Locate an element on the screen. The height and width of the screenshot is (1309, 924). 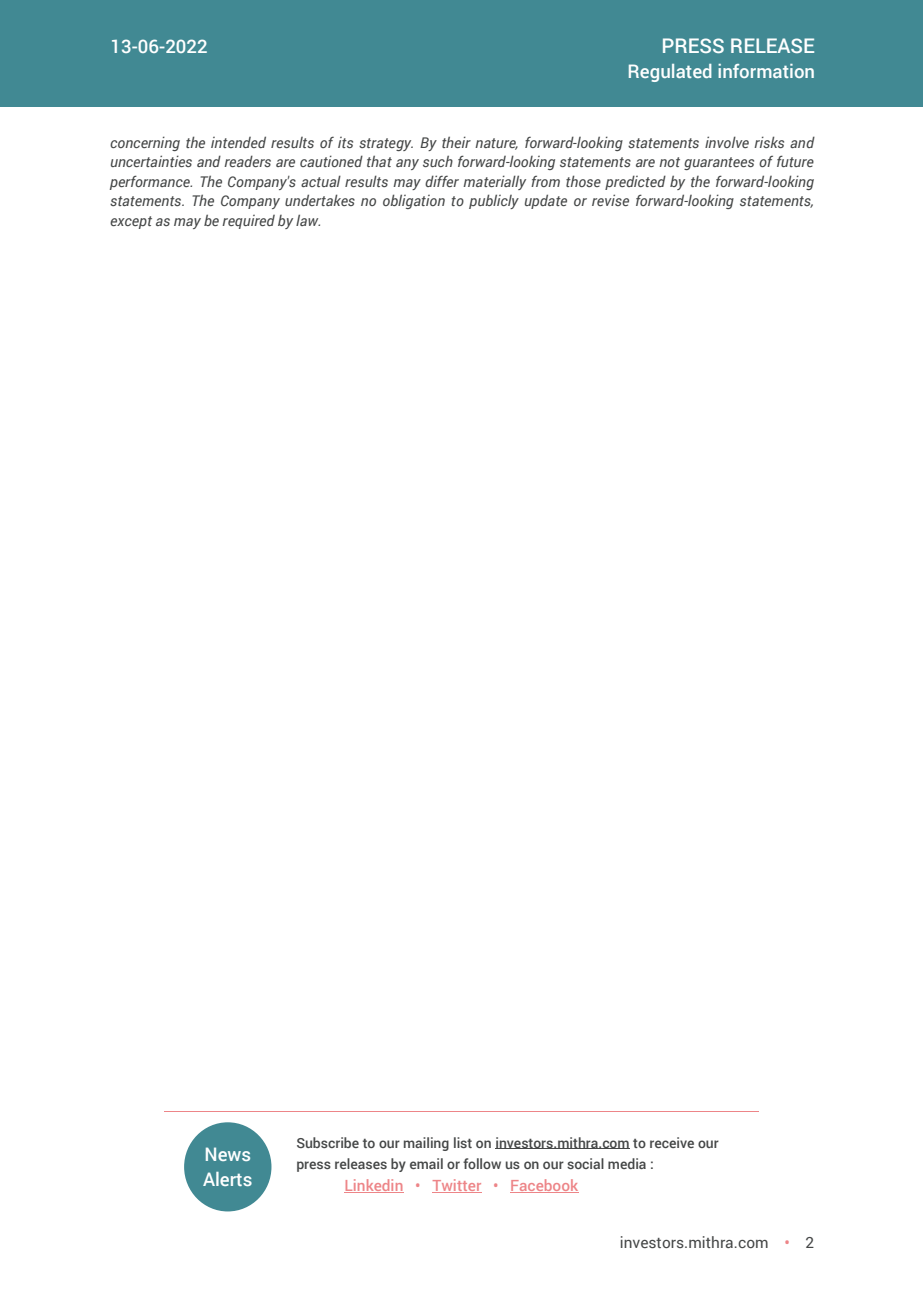
publicly is located at coordinates (494, 201).
